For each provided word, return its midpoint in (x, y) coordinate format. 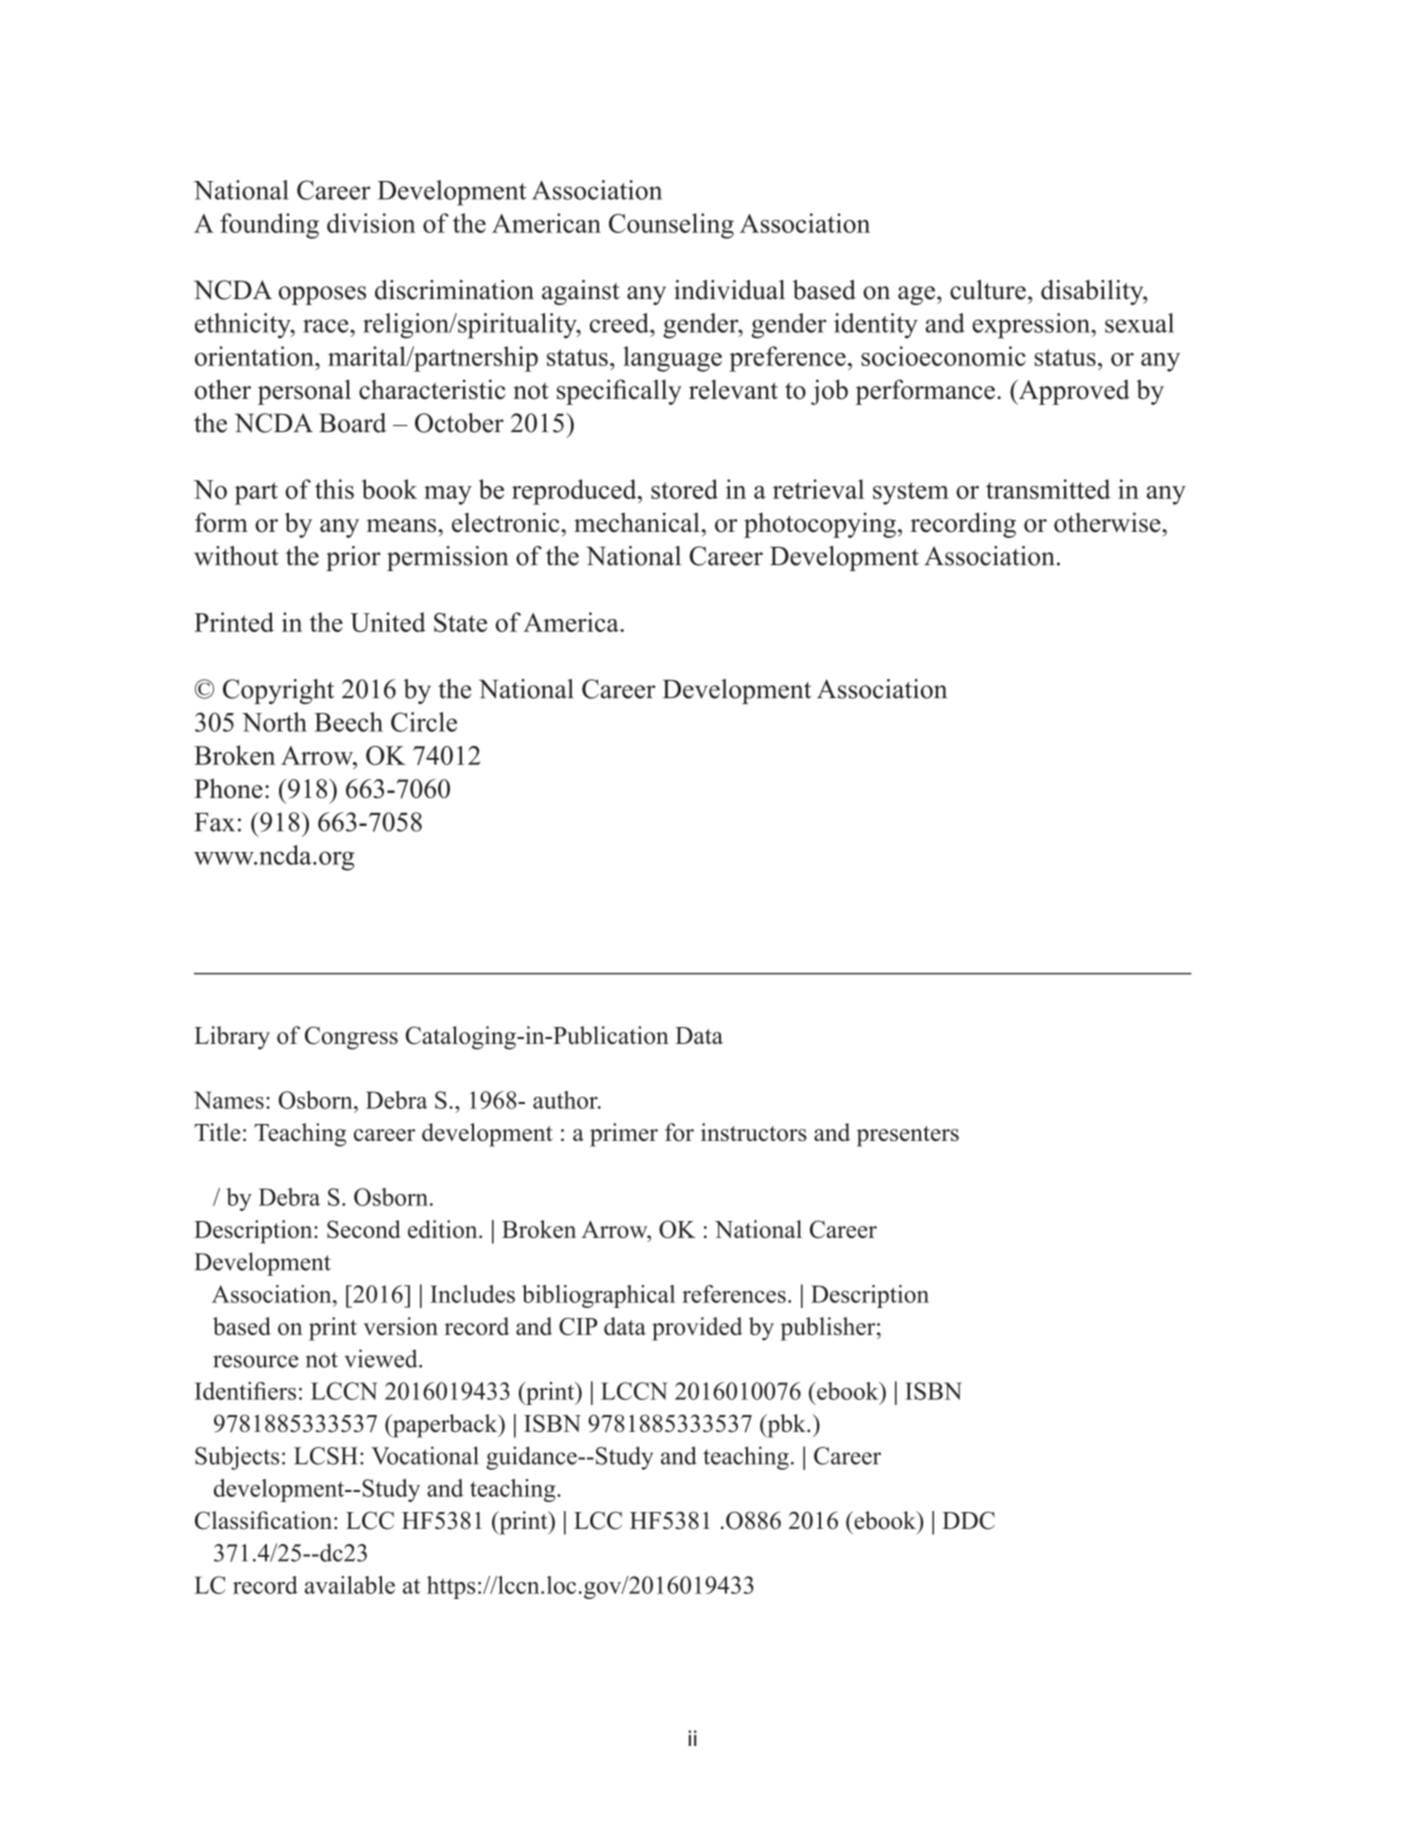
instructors (754, 1132)
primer (624, 1135)
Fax (215, 822)
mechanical (638, 522)
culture (988, 290)
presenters (908, 1136)
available (350, 1585)
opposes (322, 295)
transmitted (1048, 489)
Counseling (671, 226)
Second (364, 1229)
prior (353, 558)
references (734, 1294)
